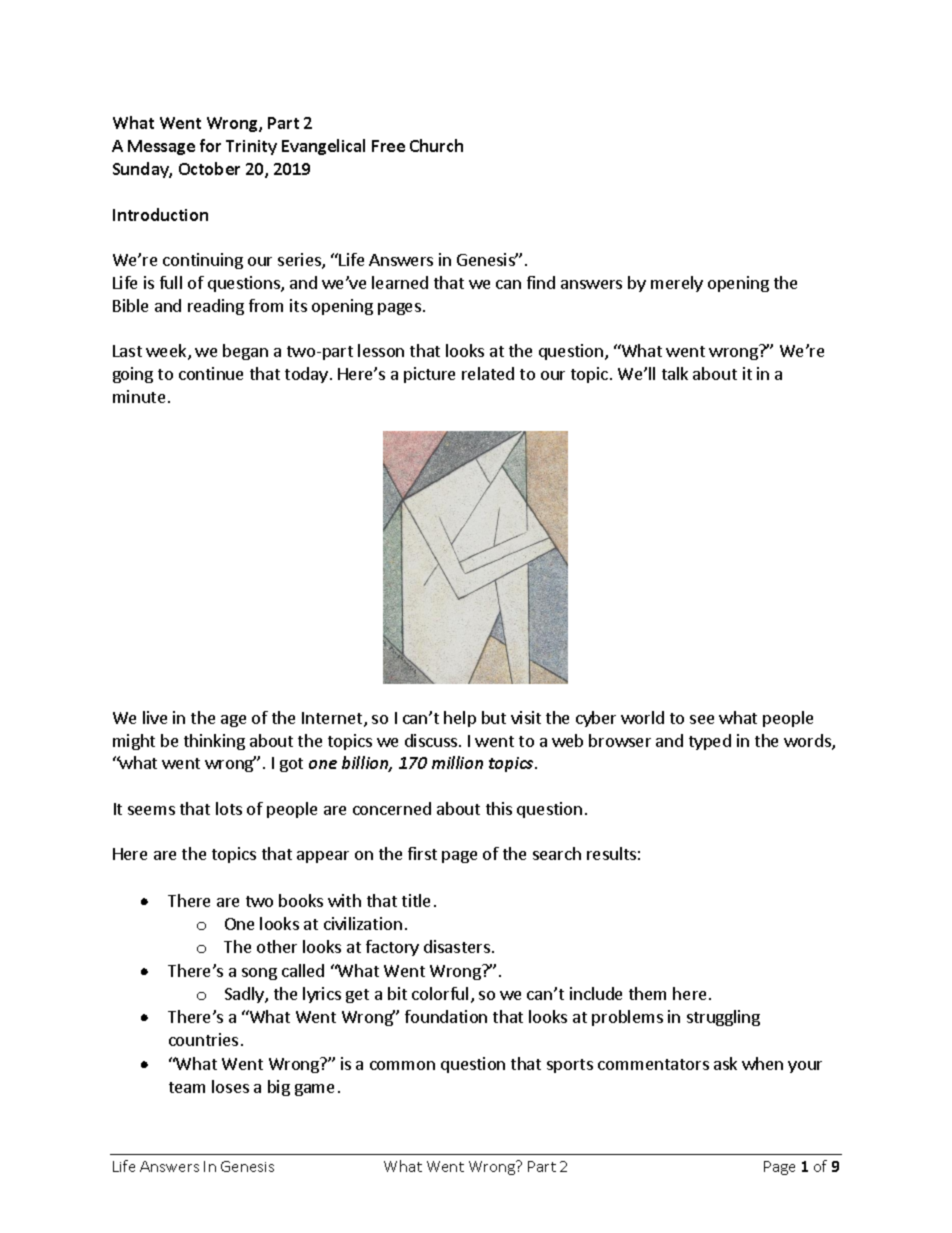 The height and width of the image is (1233, 952). Describe the element at coordinates (677, 284) in the image. I see `merely` at that location.
